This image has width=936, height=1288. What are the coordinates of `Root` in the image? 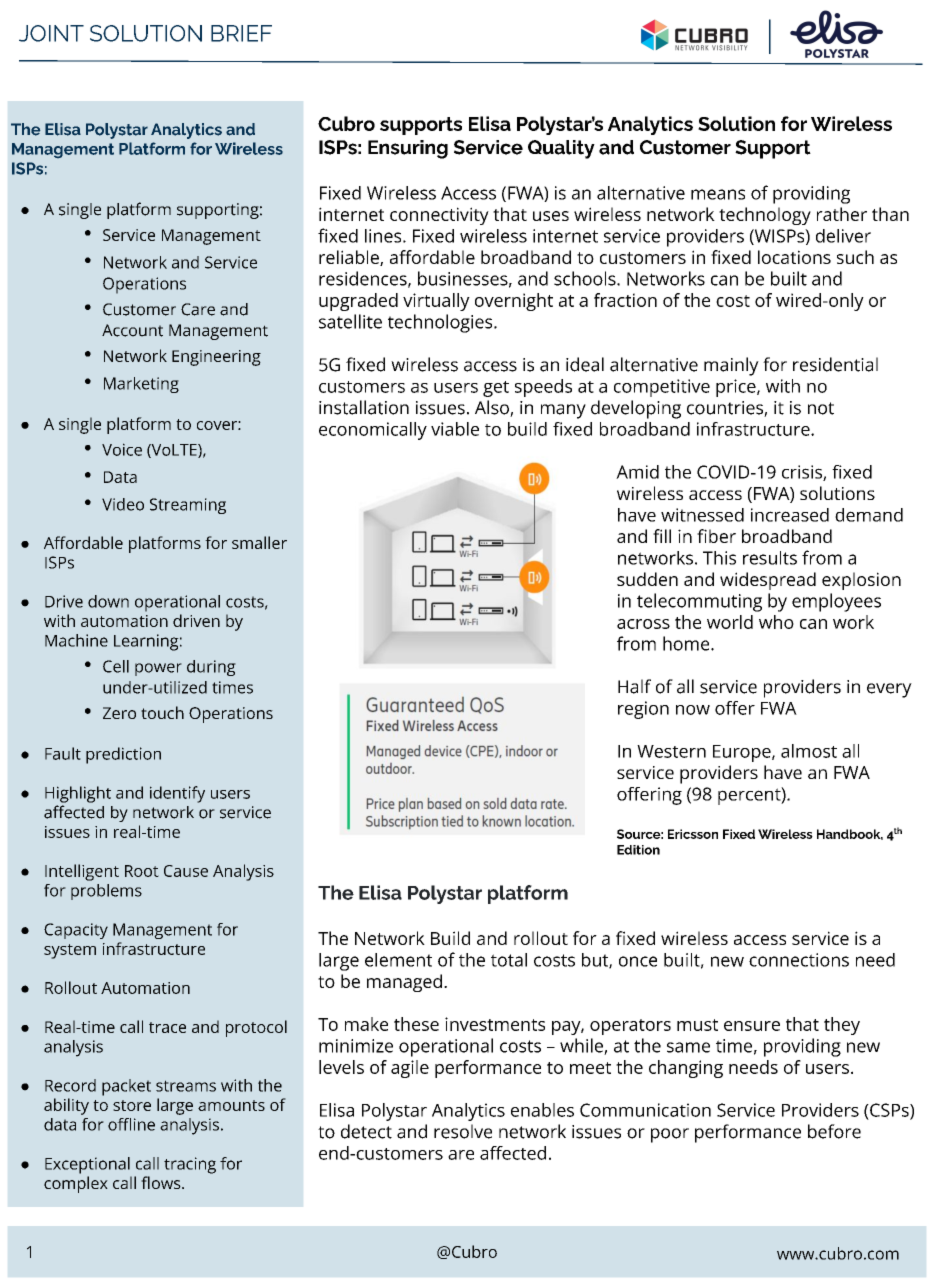 It's located at (142, 871).
